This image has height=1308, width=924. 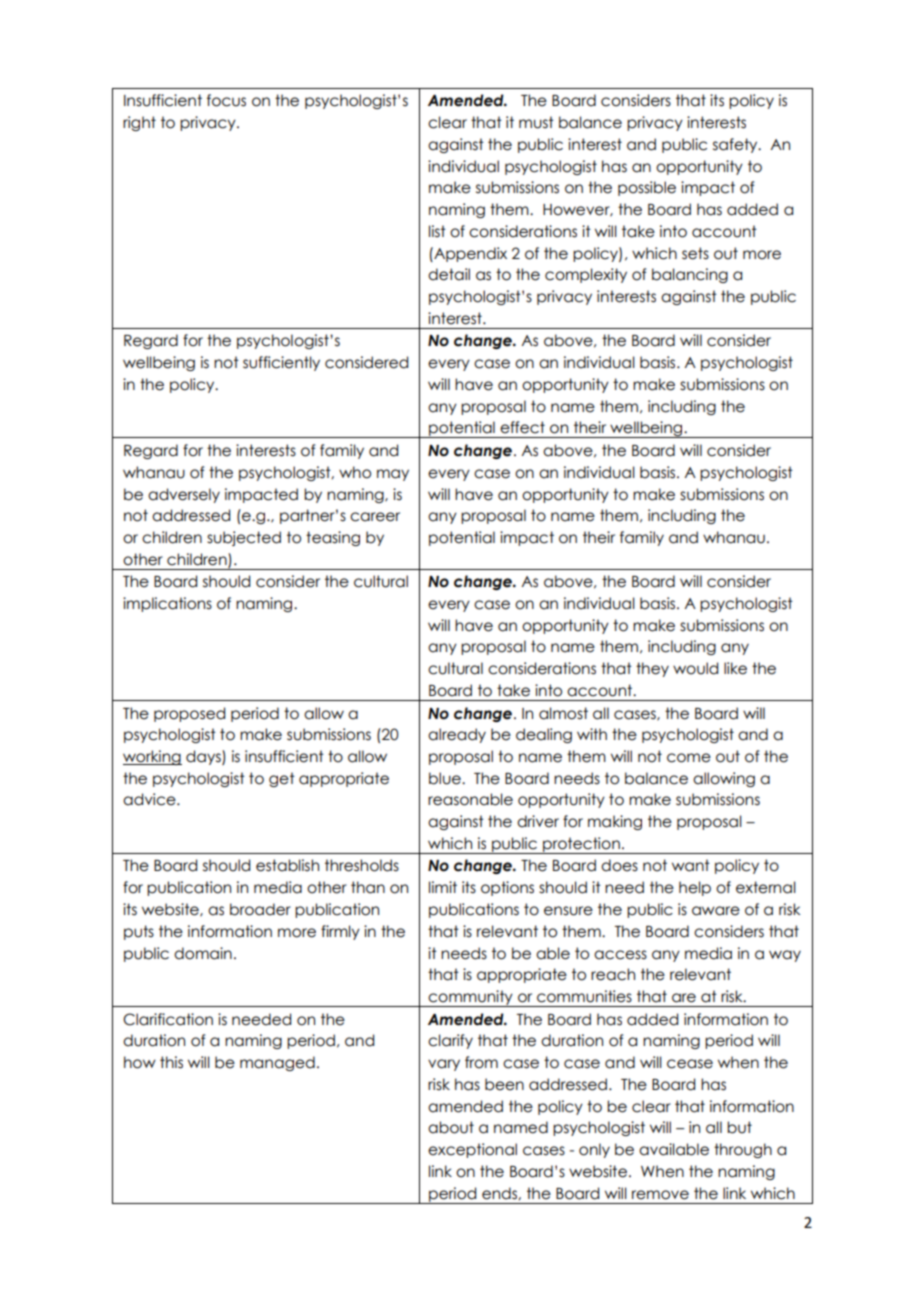 What do you see at coordinates (522, 427) in the image?
I see `effect` at bounding box center [522, 427].
